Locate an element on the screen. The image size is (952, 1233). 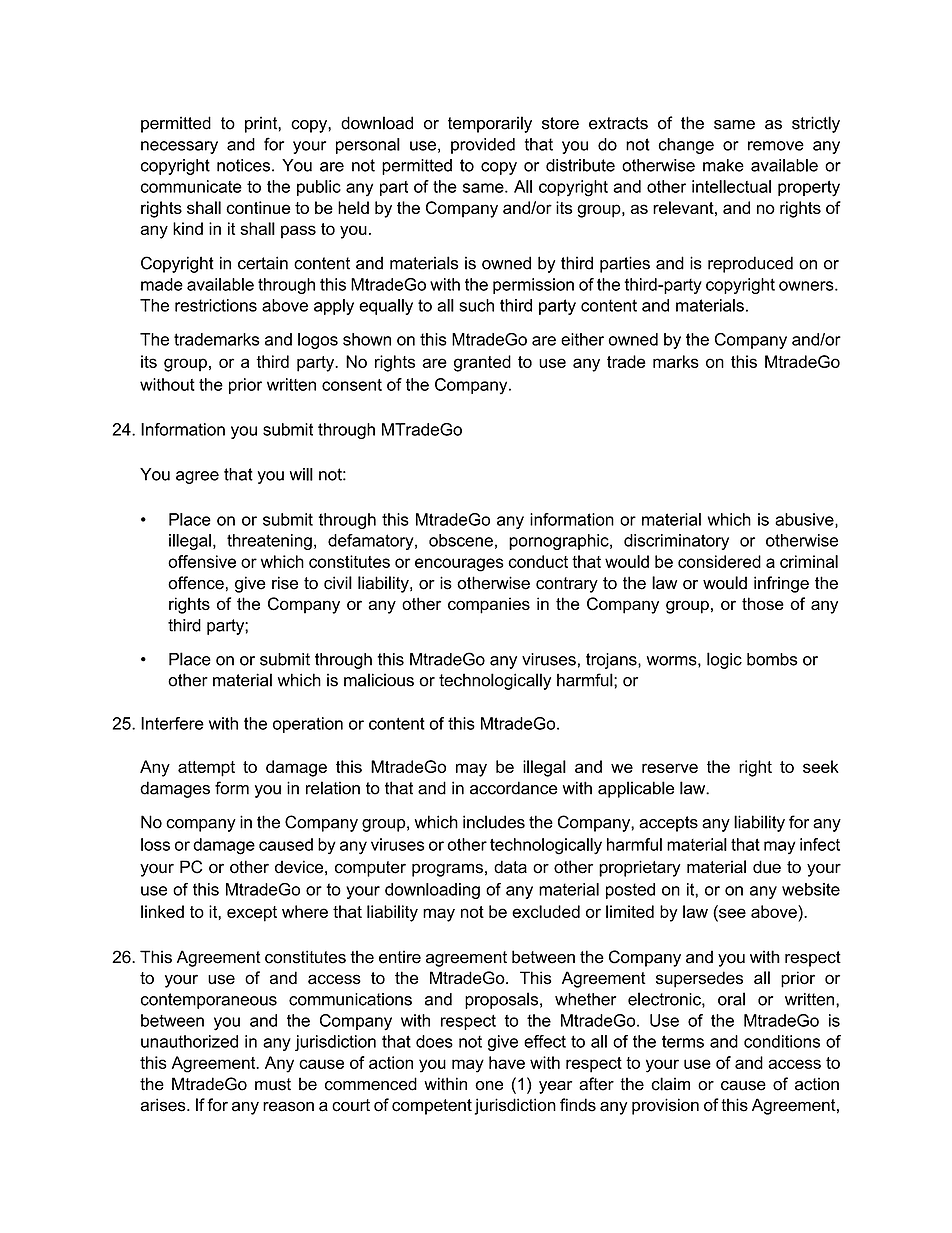
one is located at coordinates (489, 1086).
